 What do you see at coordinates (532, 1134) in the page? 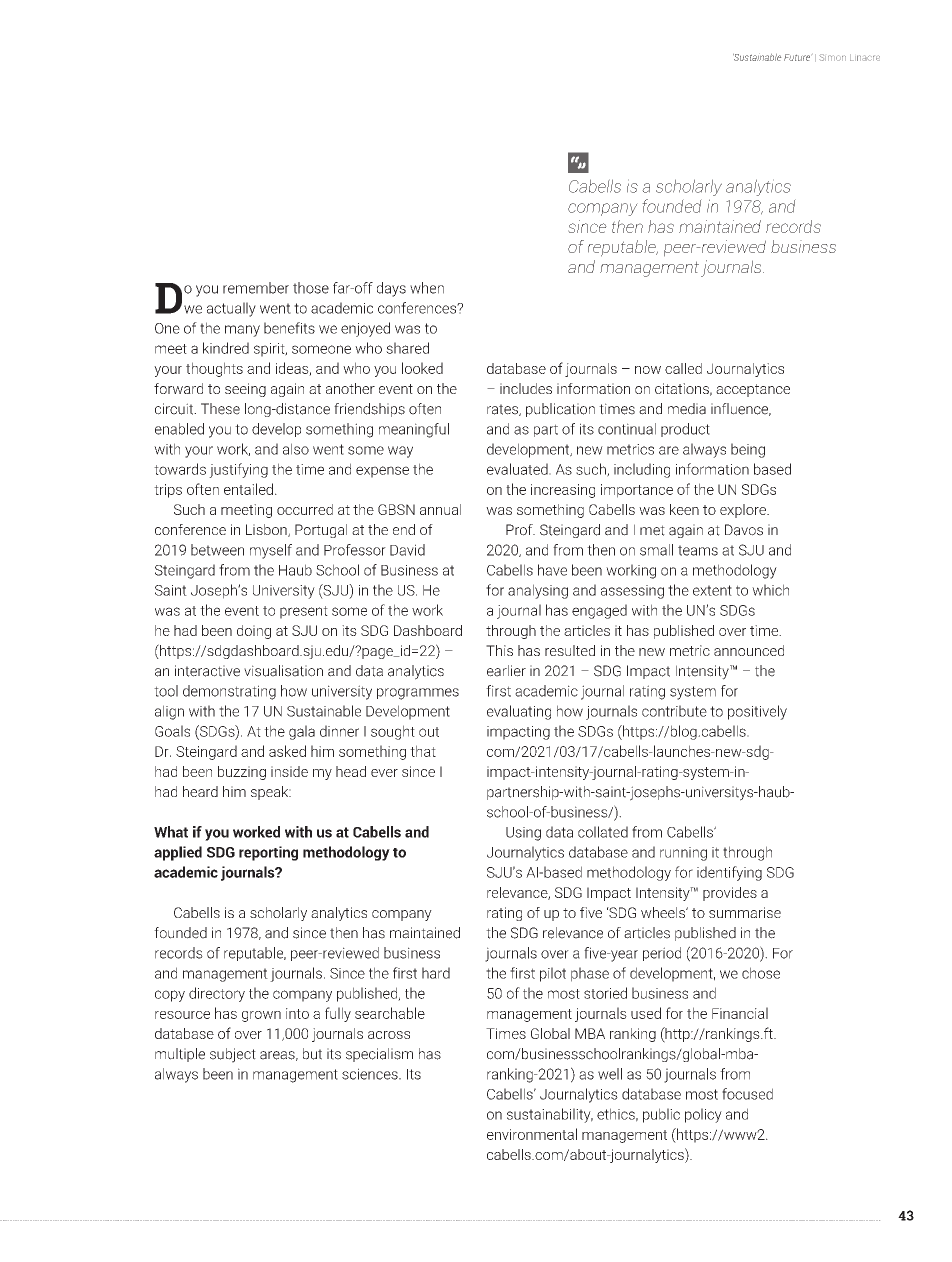
I see `environmental` at bounding box center [532, 1134].
